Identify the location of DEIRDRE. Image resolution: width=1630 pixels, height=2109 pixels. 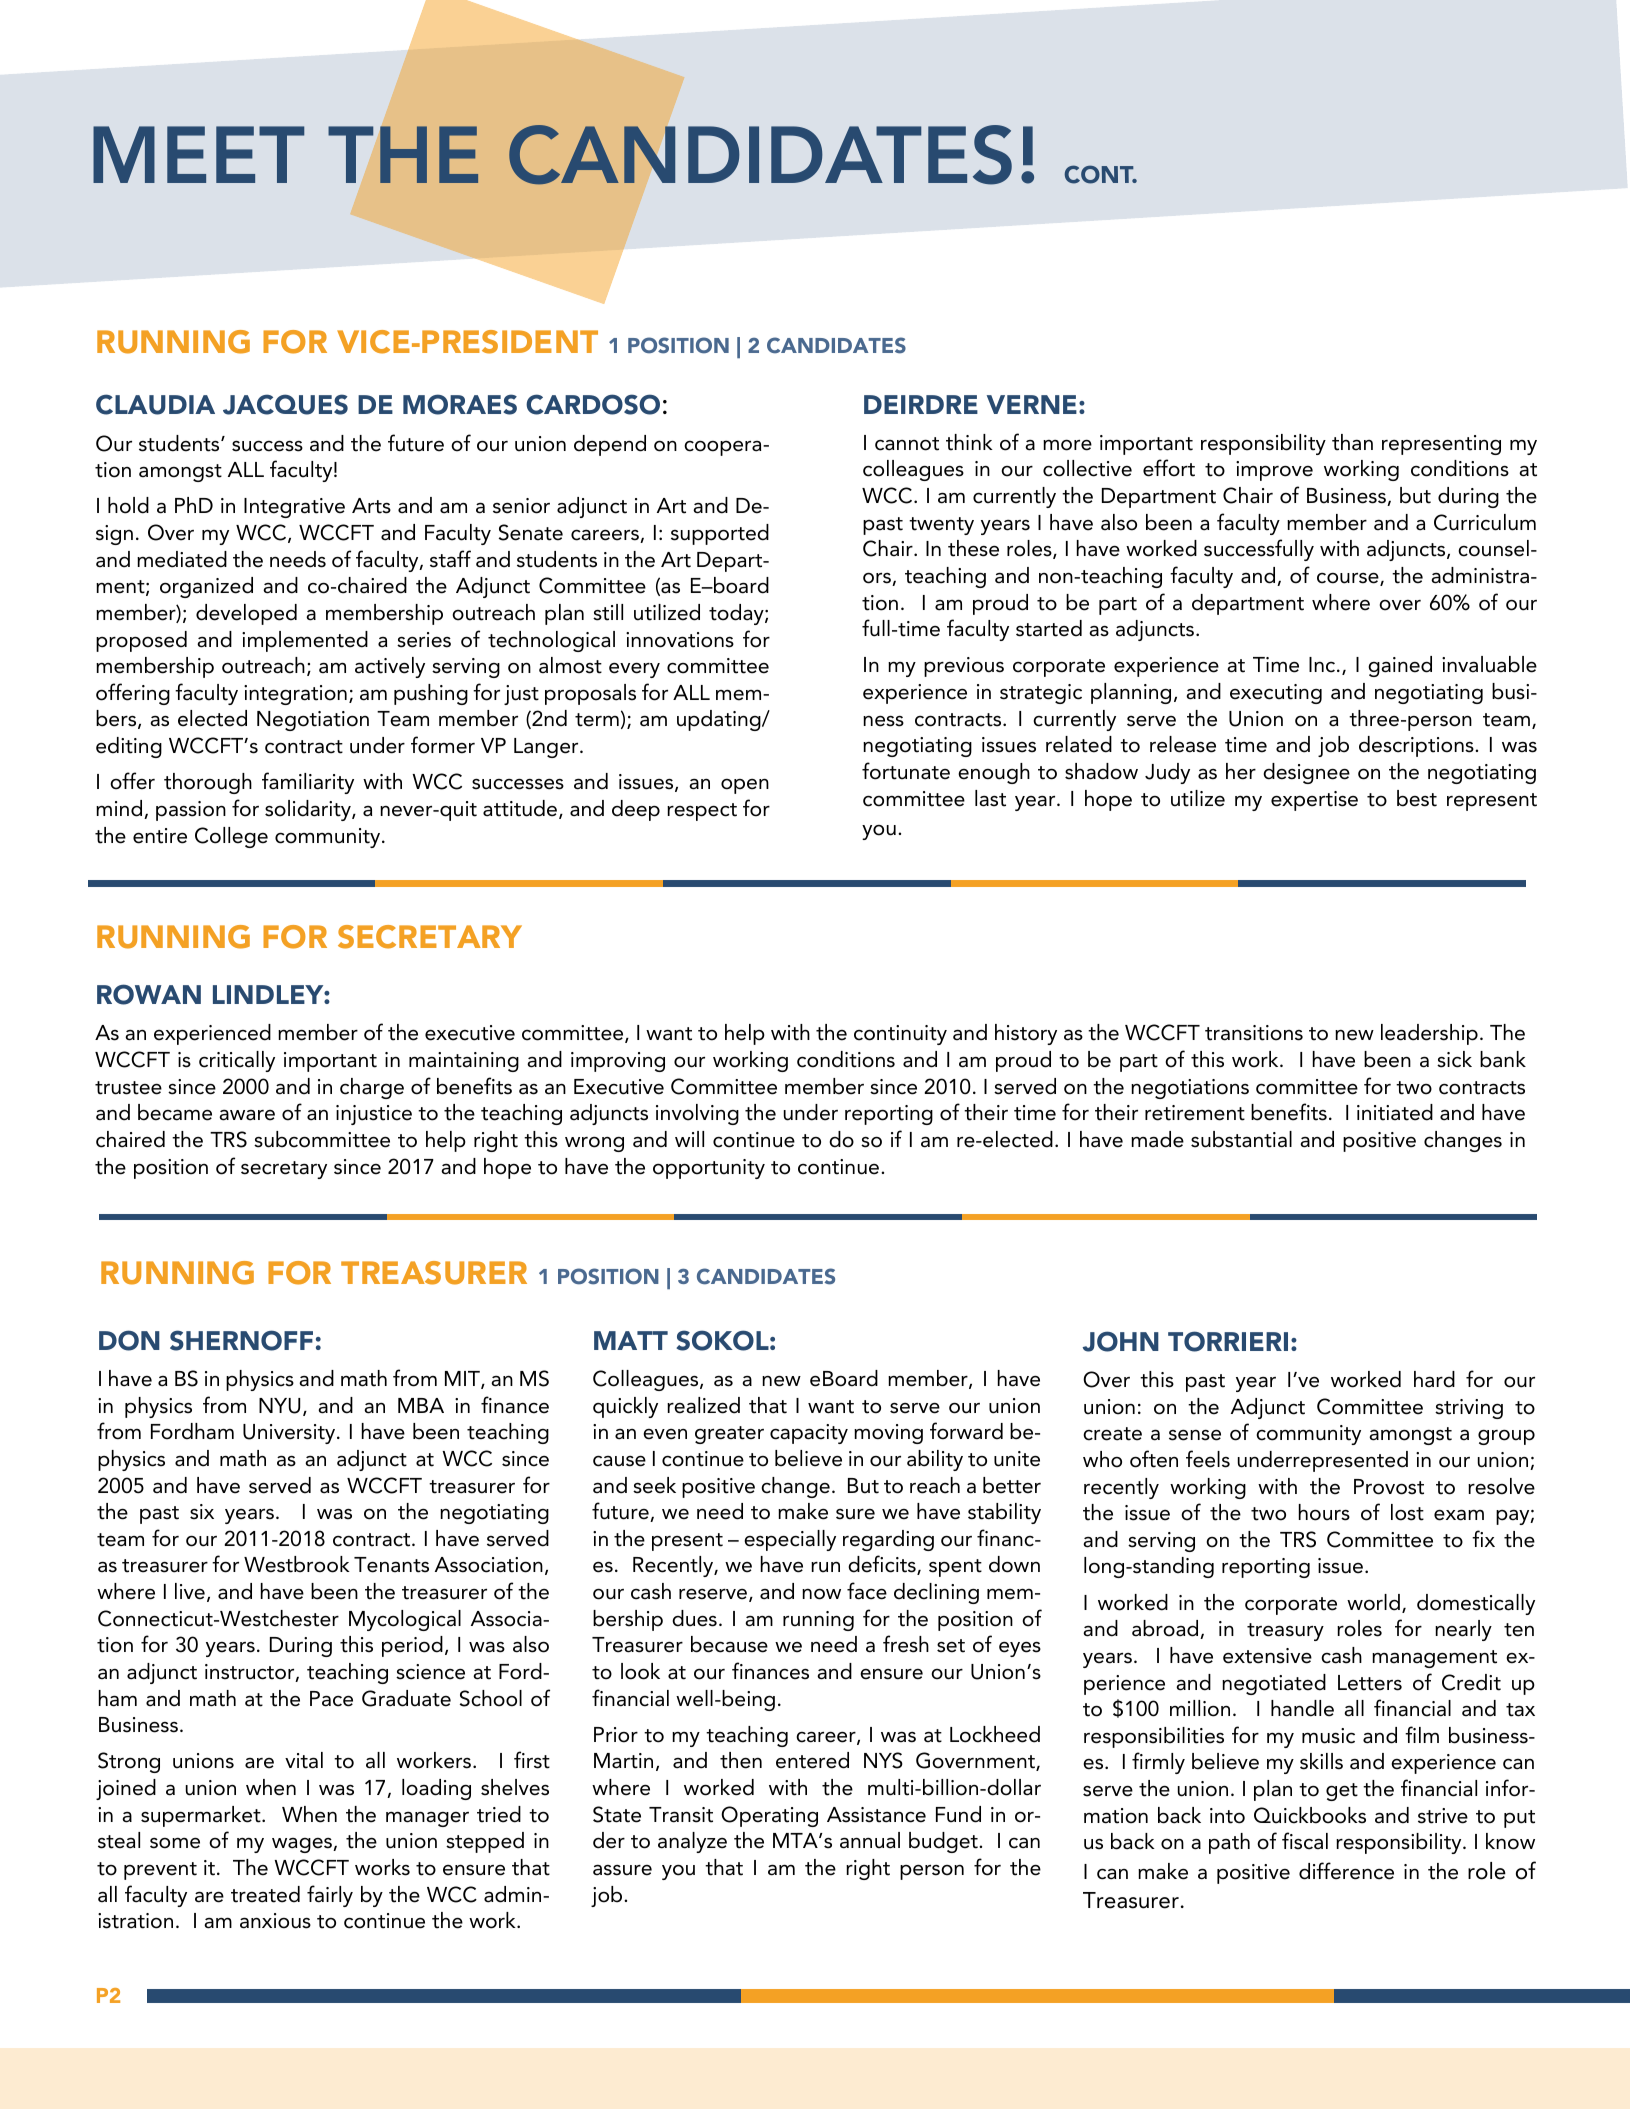
(921, 404).
